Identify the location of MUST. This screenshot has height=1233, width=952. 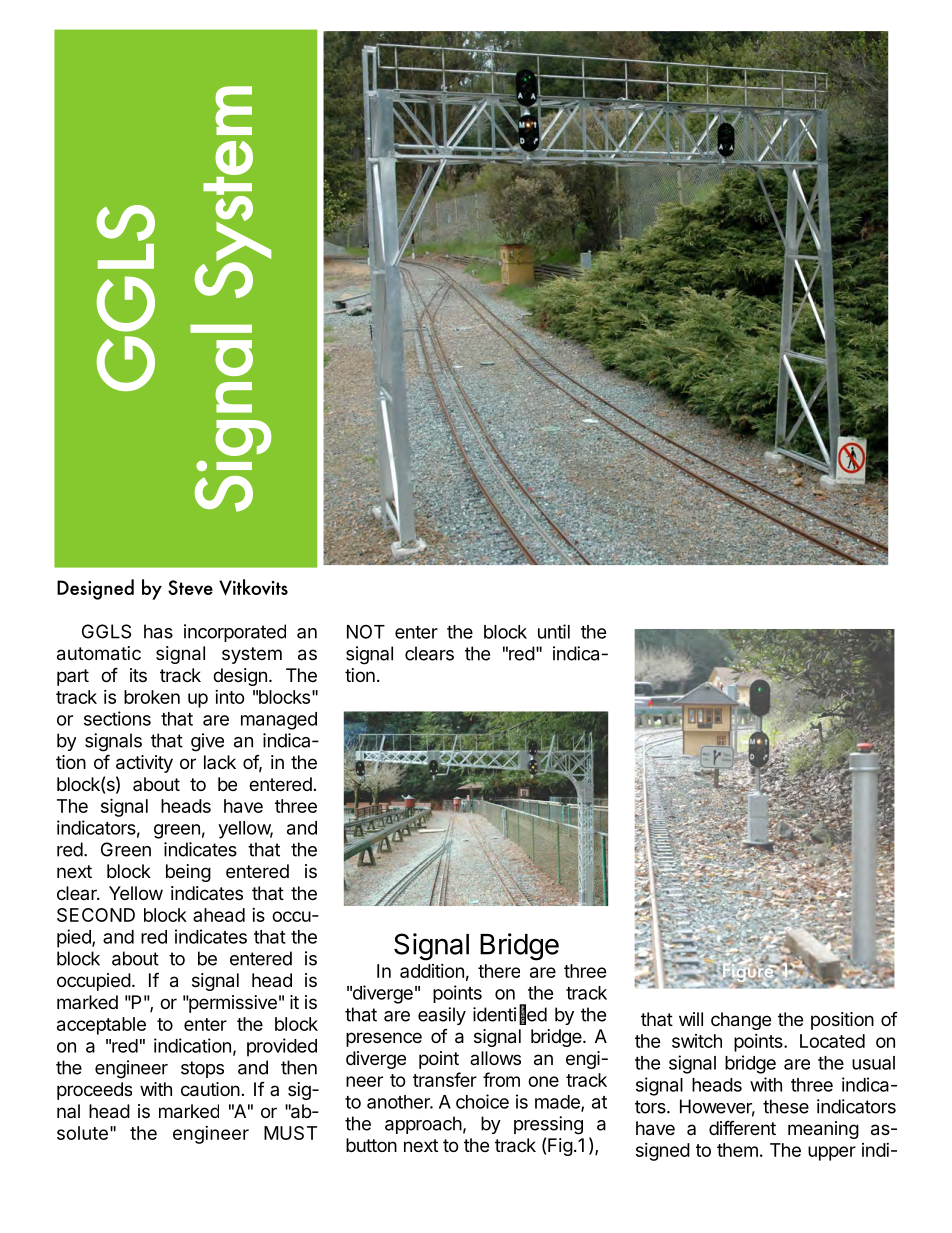
(290, 1133).
